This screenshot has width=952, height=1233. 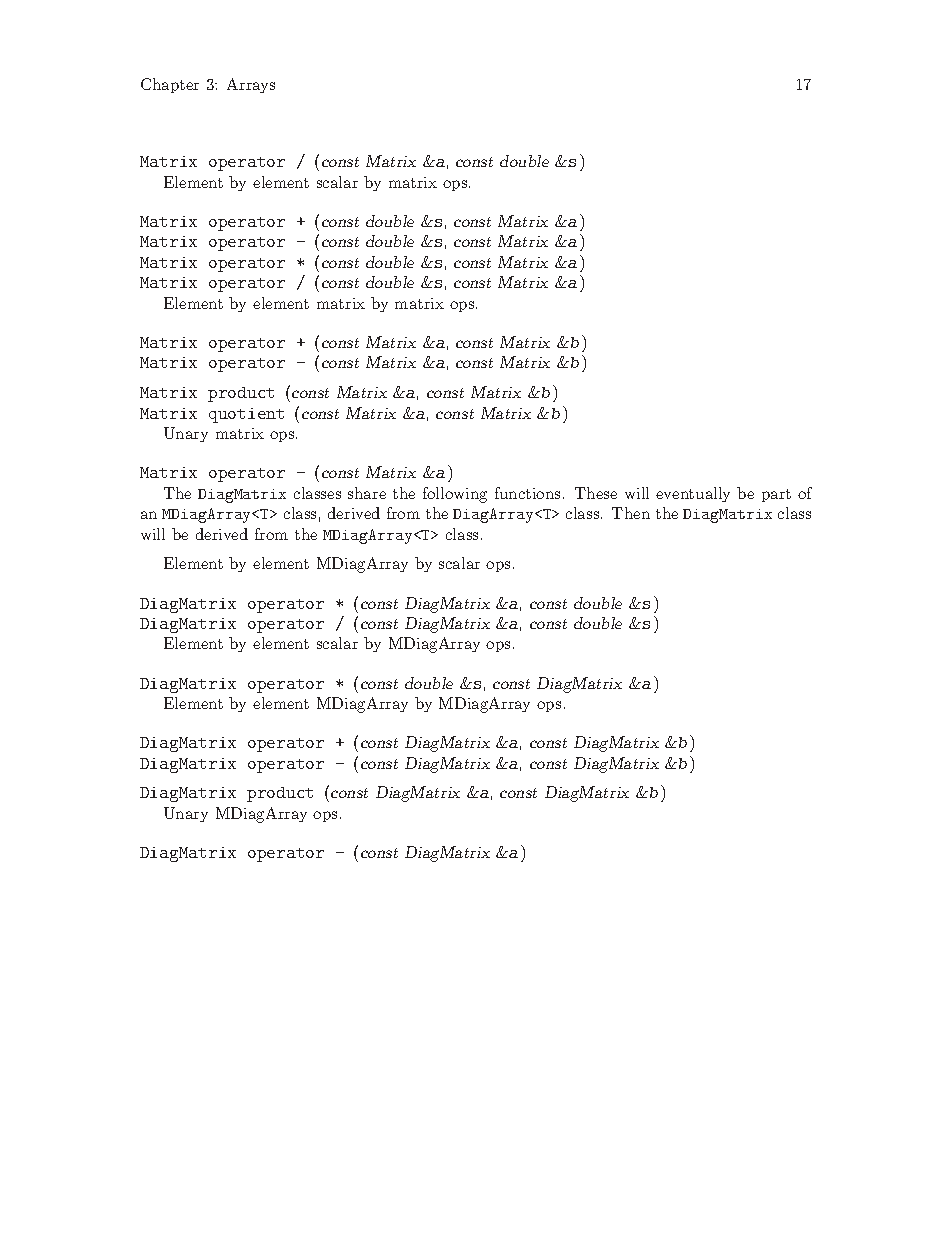 I want to click on These, so click(x=596, y=493).
